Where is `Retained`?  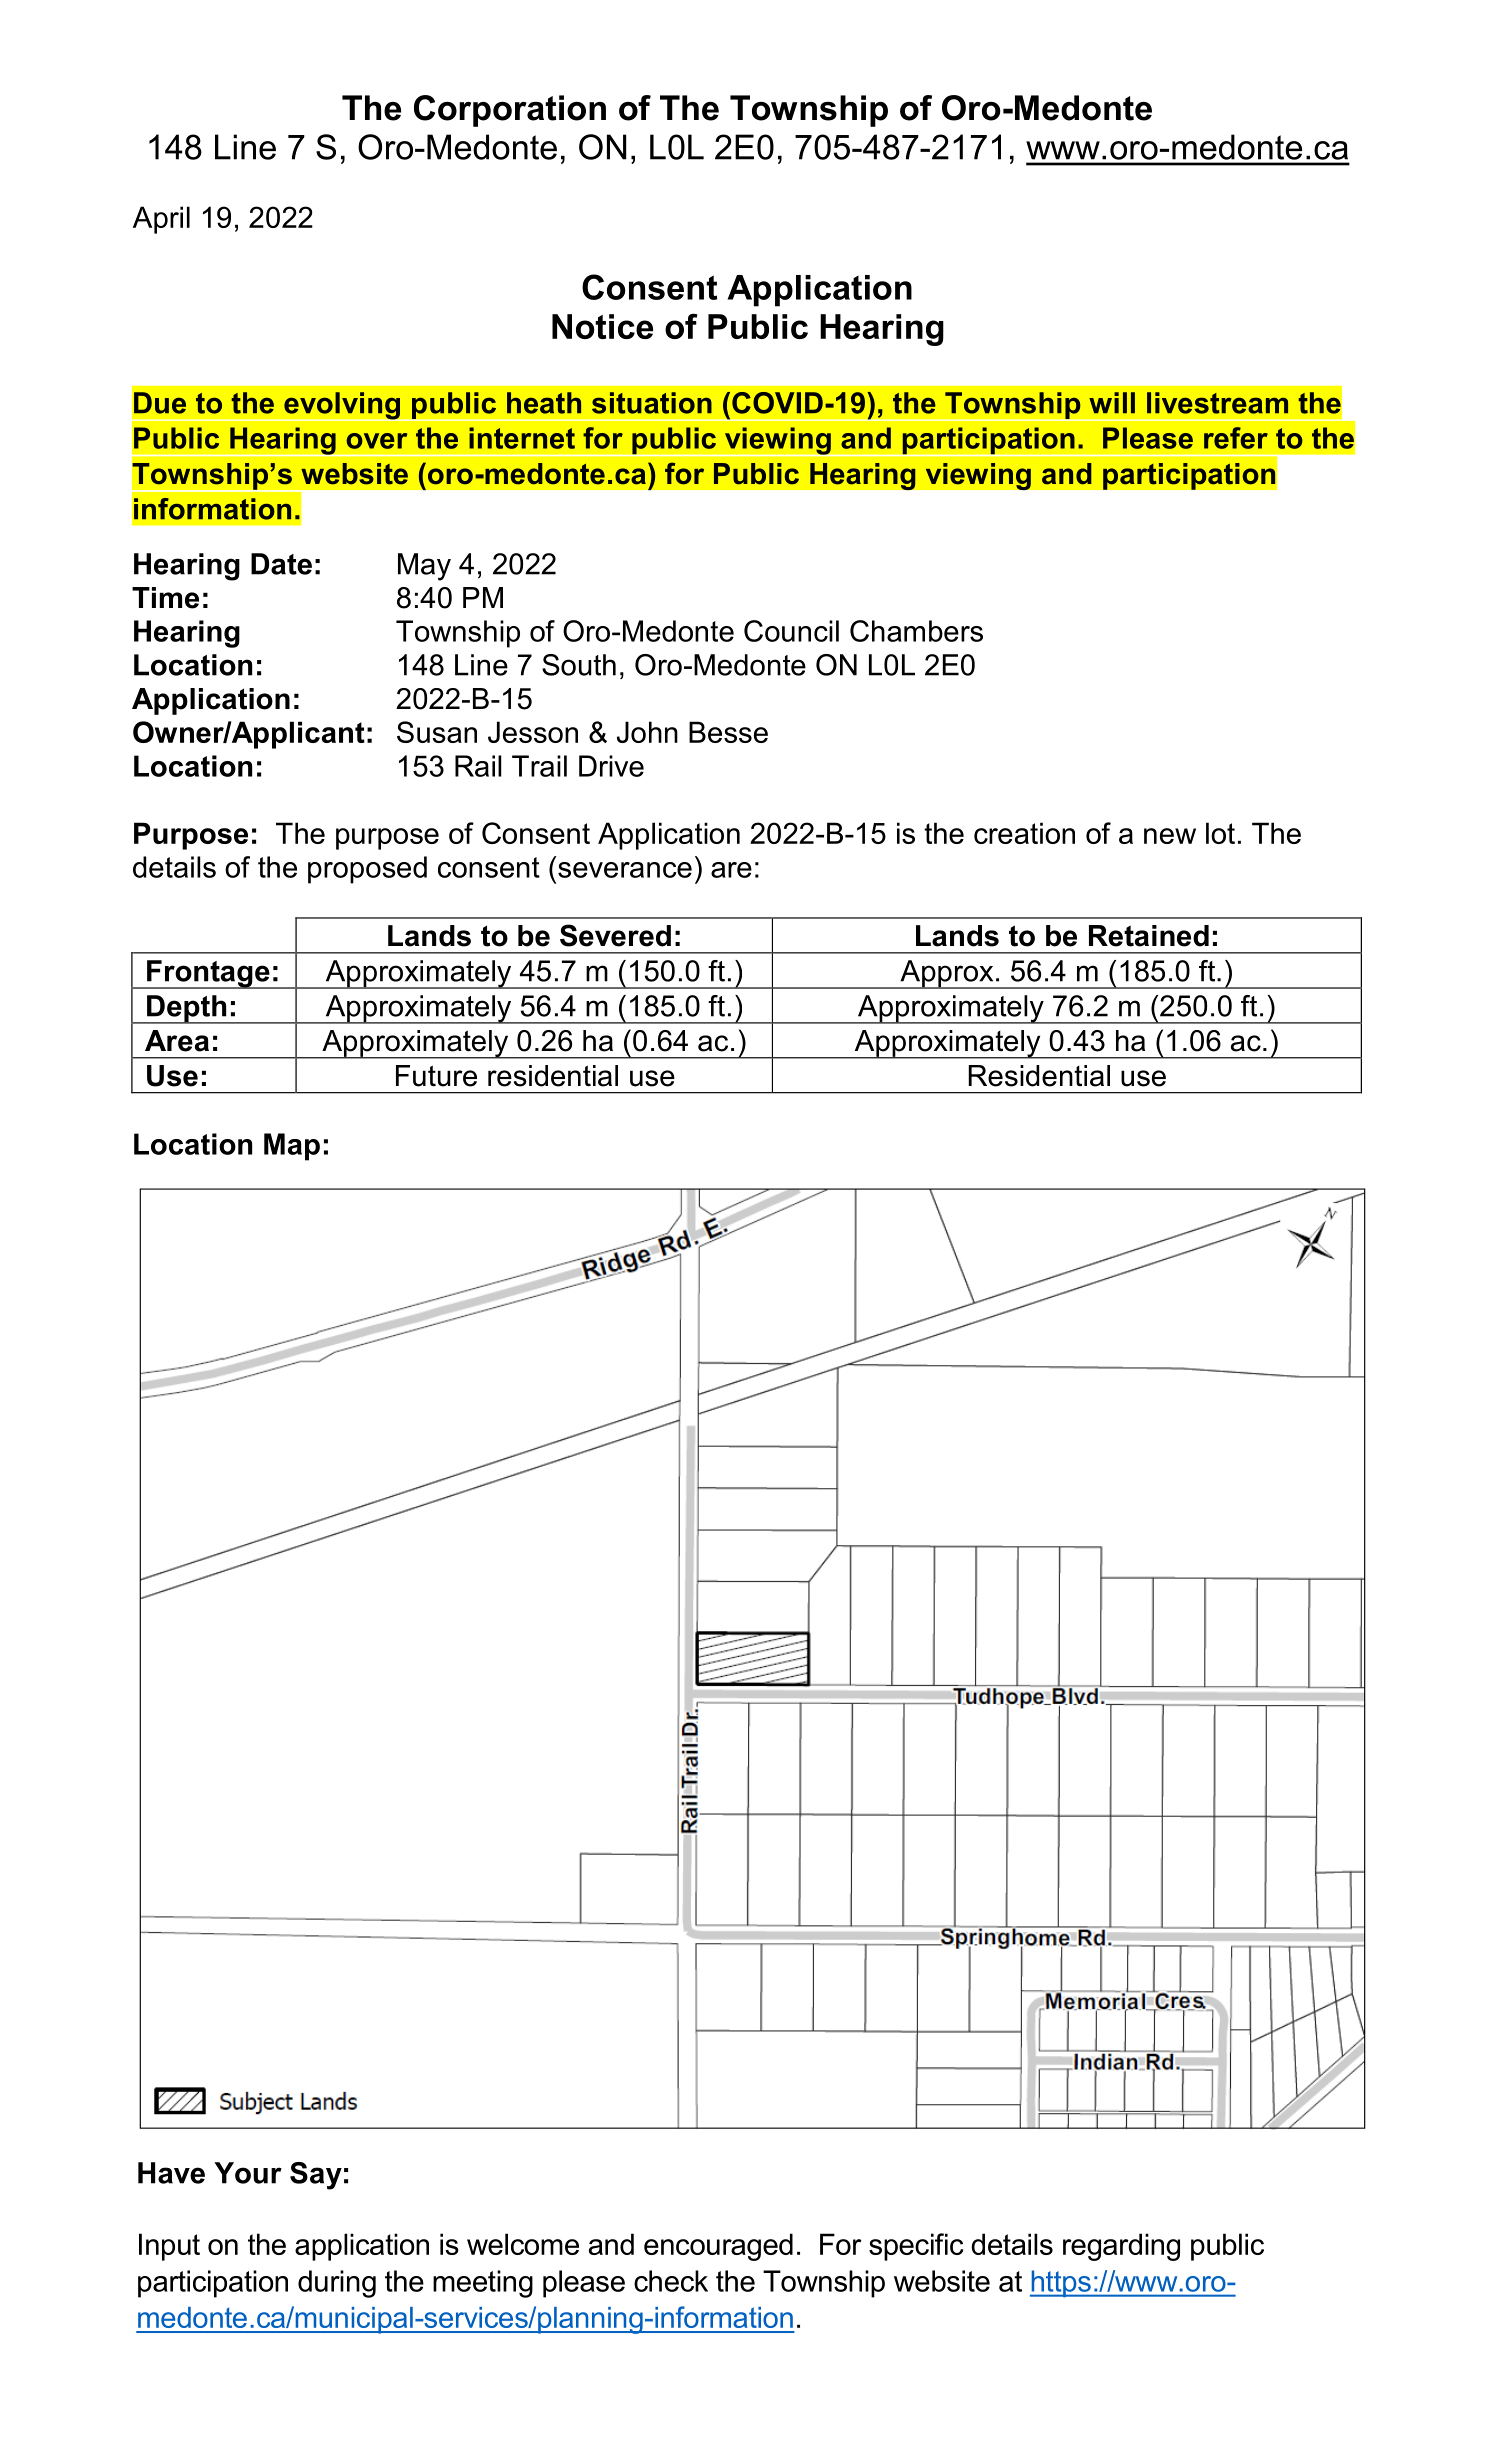
Retained is located at coordinates (1149, 936).
